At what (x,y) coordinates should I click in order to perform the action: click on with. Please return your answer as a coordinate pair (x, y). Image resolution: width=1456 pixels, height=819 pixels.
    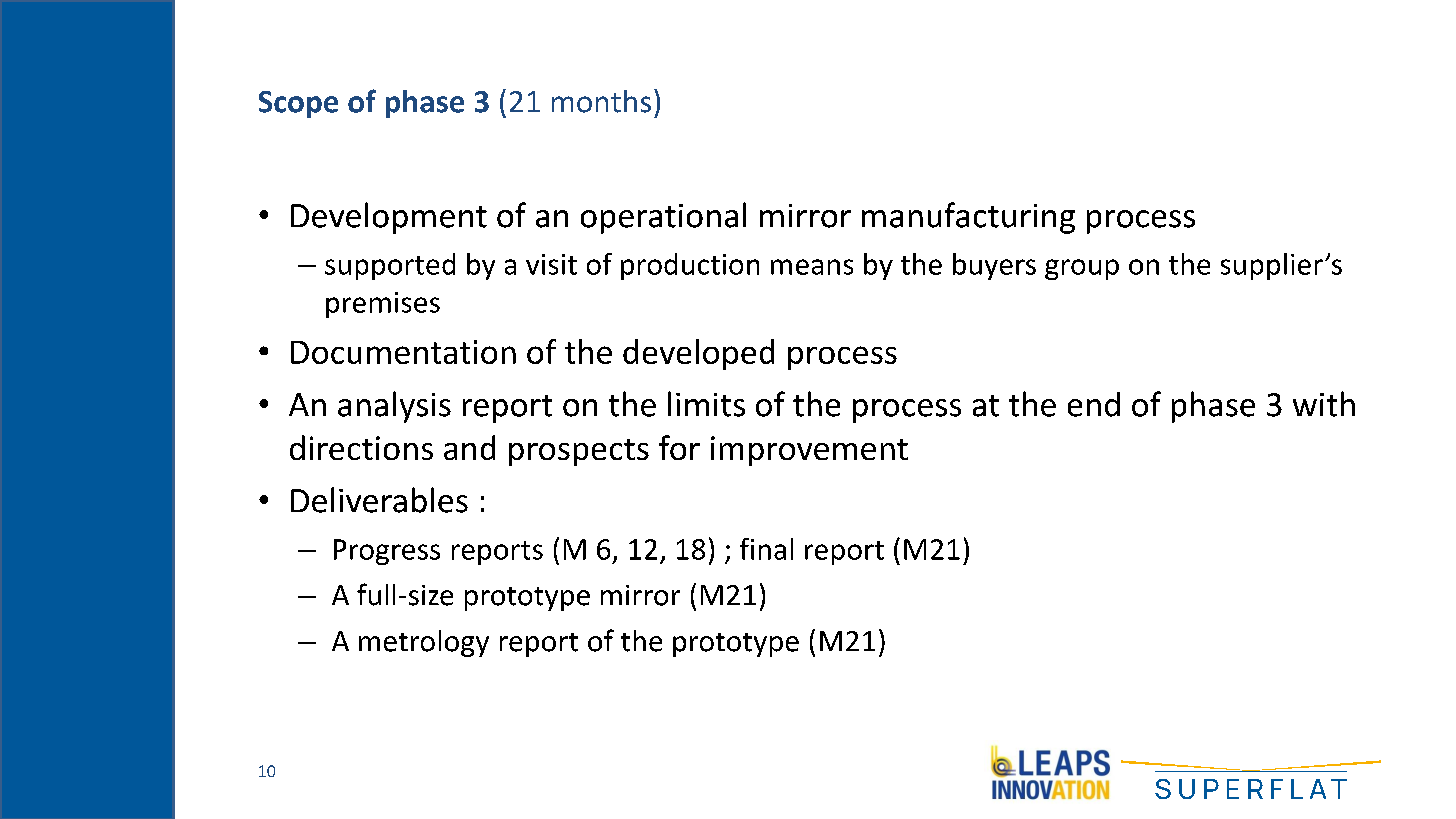
    Looking at the image, I should click on (1324, 404).
